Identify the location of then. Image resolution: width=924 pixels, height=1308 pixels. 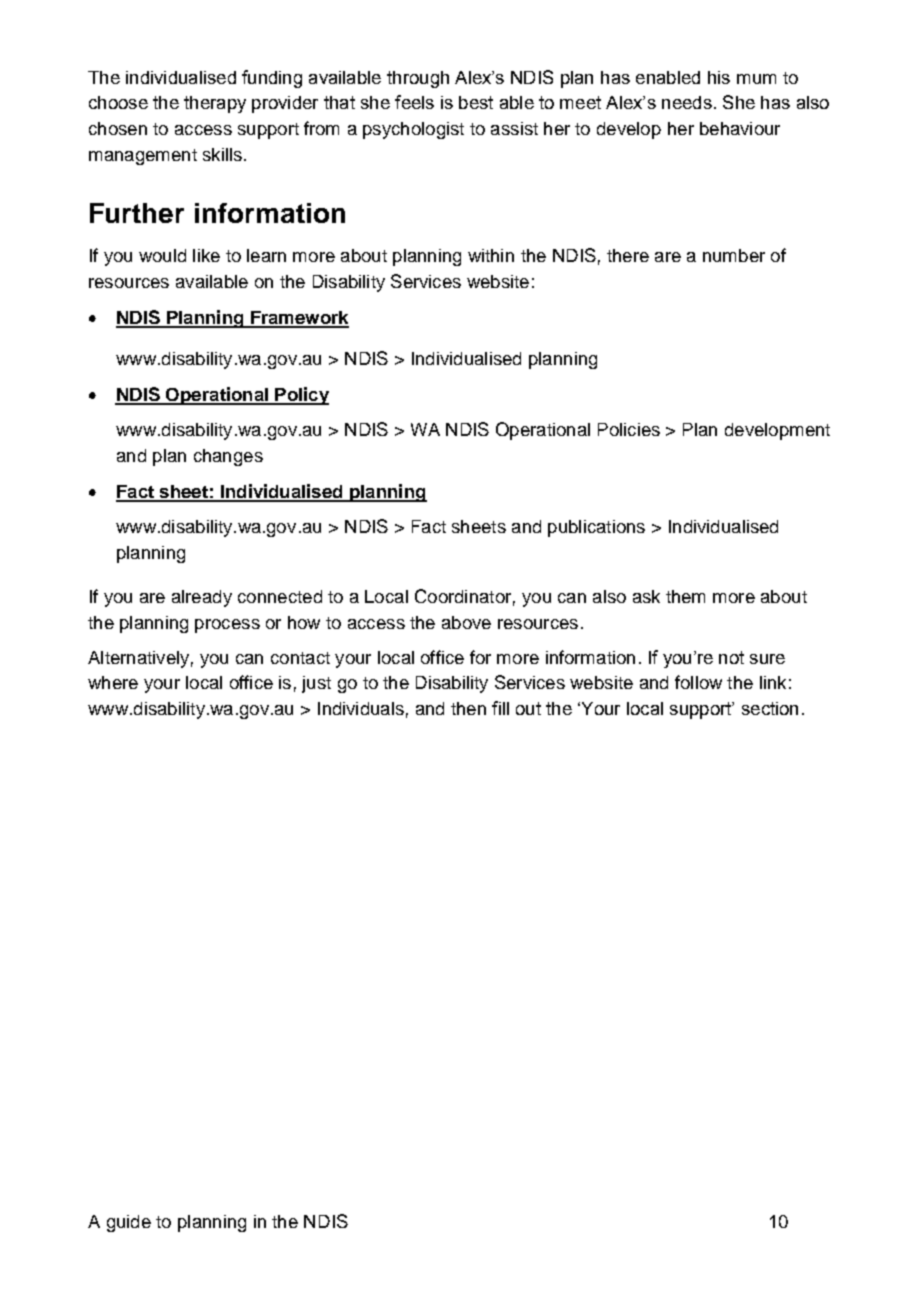
(468, 708).
